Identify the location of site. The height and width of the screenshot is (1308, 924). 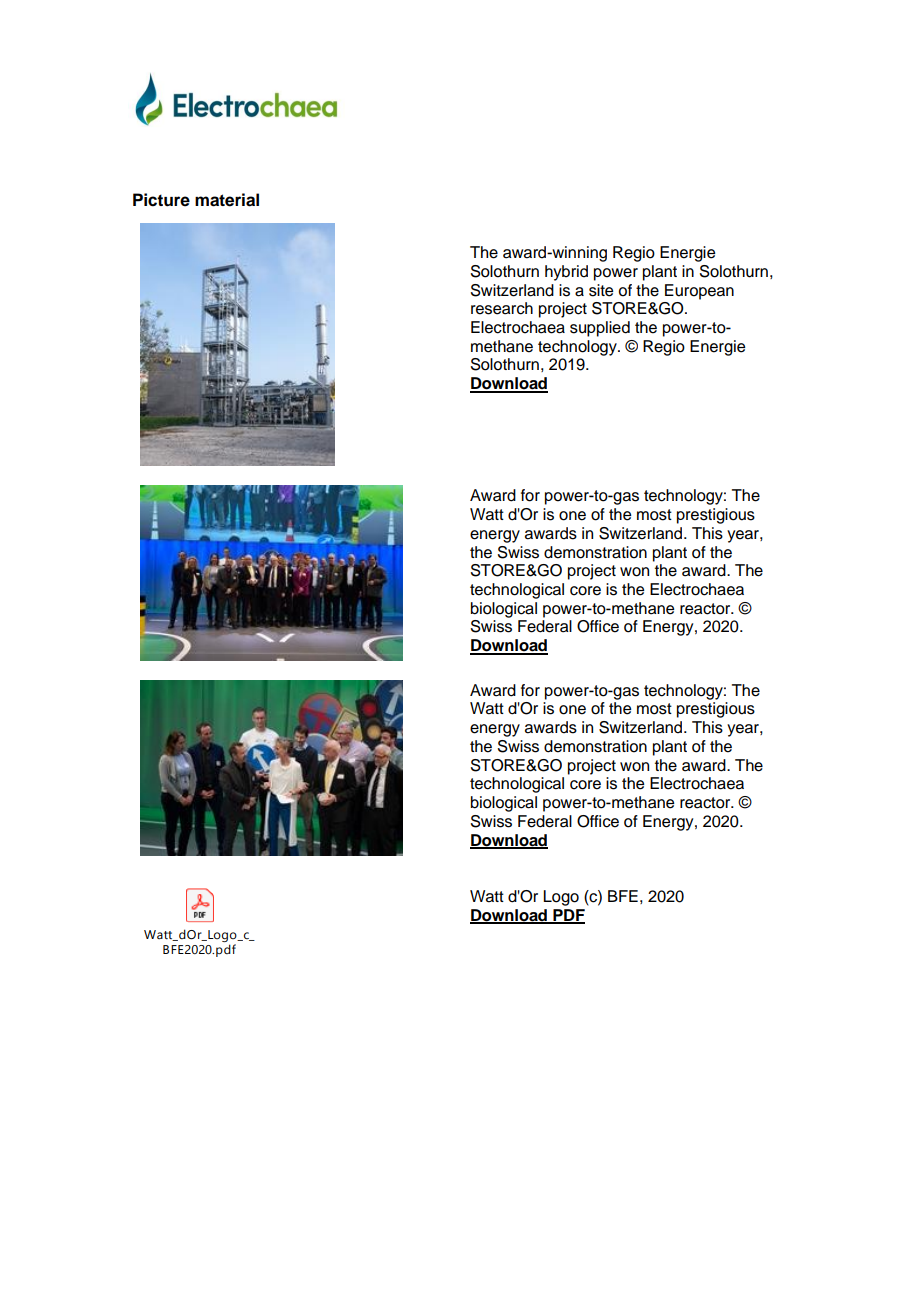
(601, 290).
